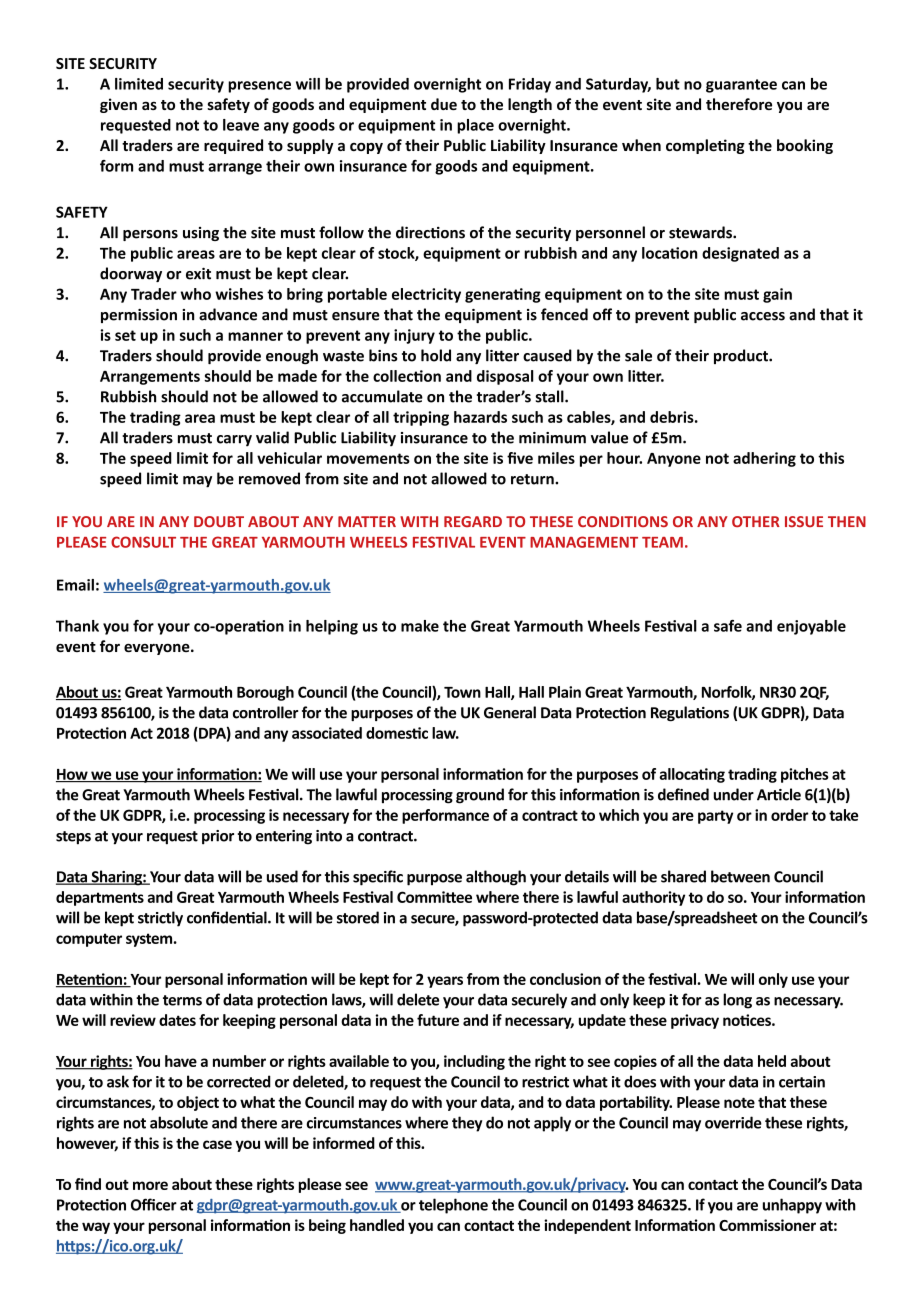 The image size is (924, 1308). Describe the element at coordinates (475, 126) in the image. I see `place` at that location.
